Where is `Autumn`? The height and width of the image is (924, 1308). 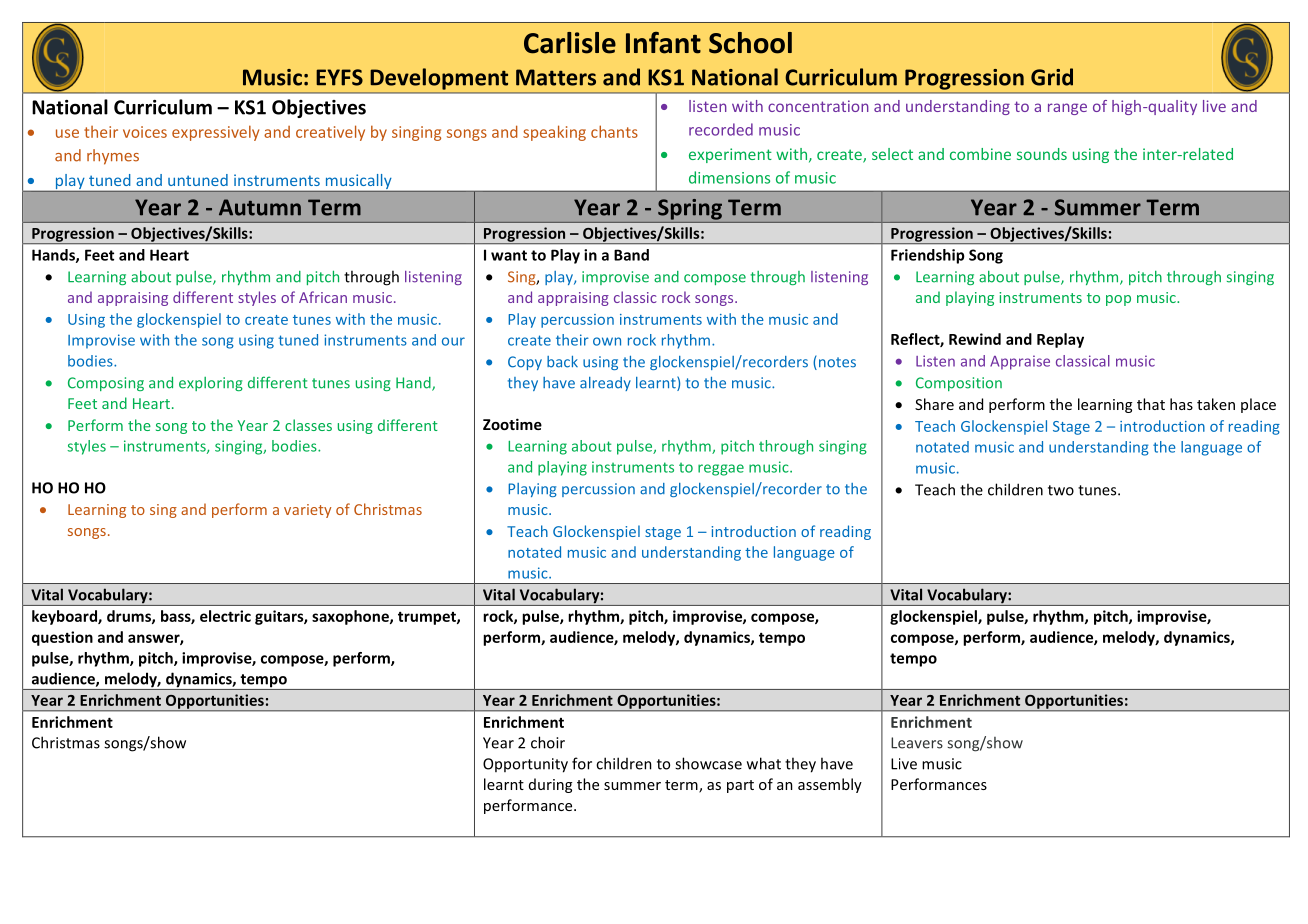
Autumn is located at coordinates (260, 207).
